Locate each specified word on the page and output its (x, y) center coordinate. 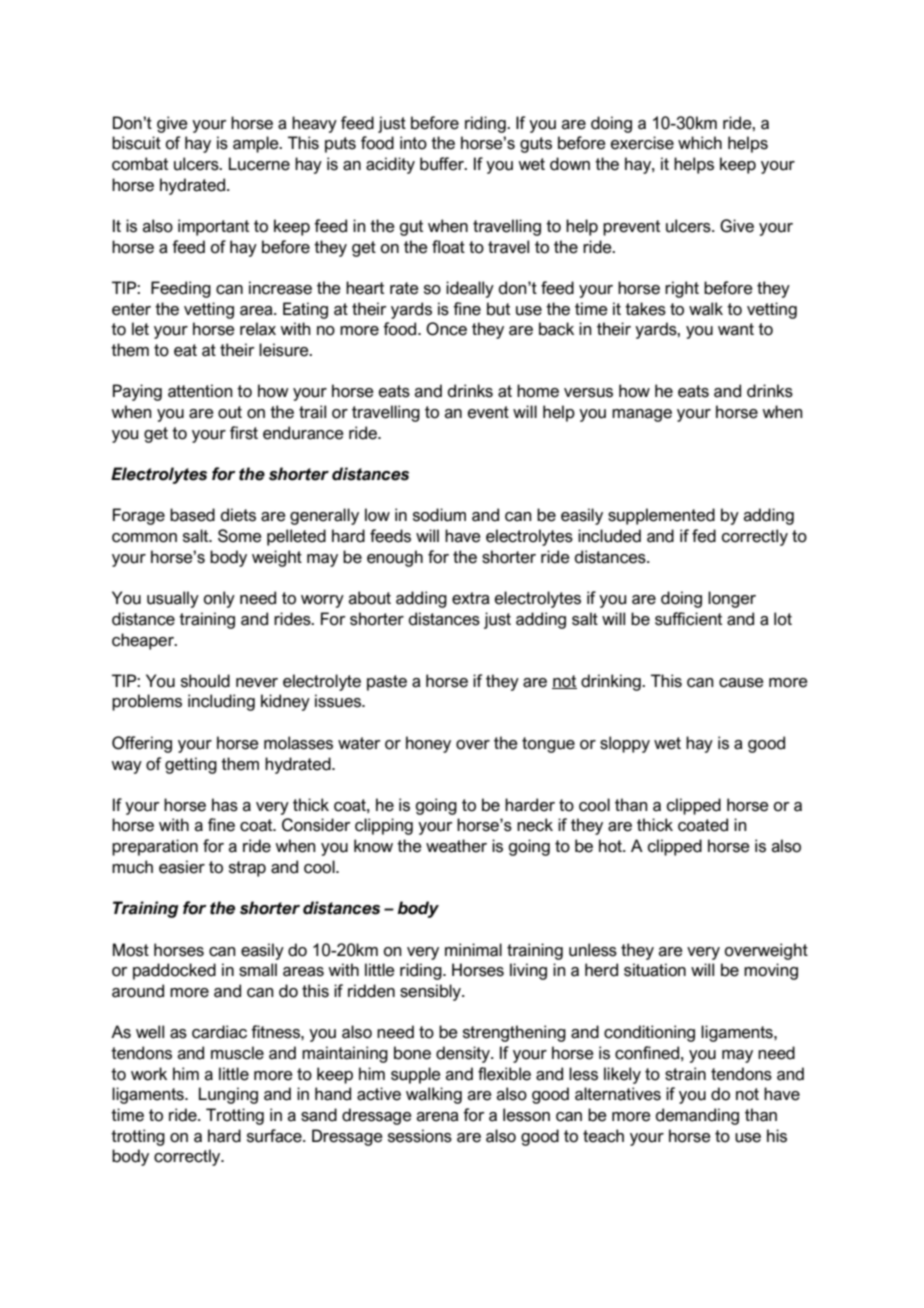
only (219, 599)
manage (642, 415)
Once (446, 329)
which (700, 143)
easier (182, 867)
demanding (697, 1116)
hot (612, 846)
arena (438, 1117)
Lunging (228, 1095)
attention (200, 391)
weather (456, 846)
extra (471, 598)
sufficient (688, 619)
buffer (443, 164)
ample (257, 144)
